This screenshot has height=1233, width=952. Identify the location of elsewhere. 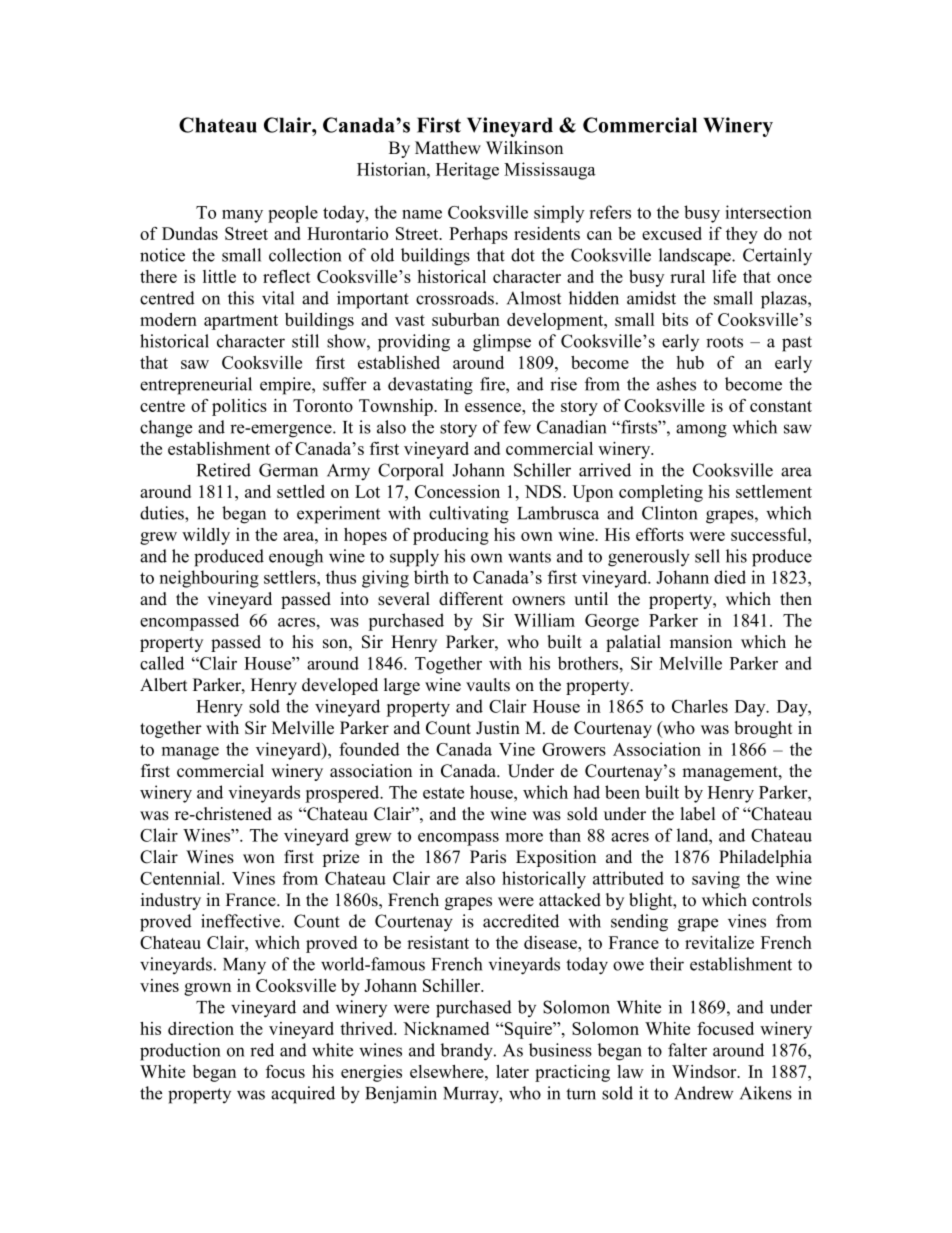
(448, 1071).
